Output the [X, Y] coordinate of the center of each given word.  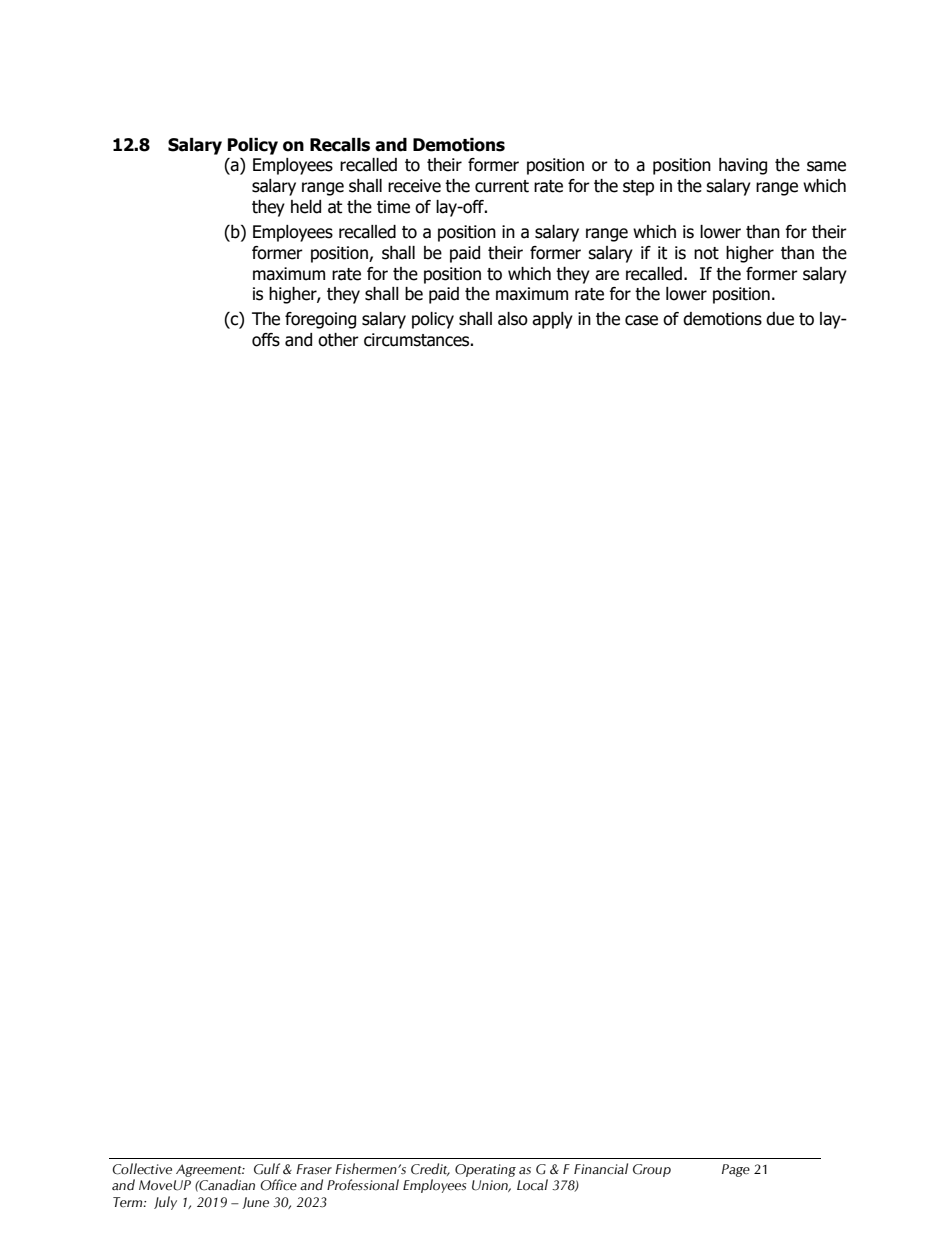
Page [736, 1170]
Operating [485, 1170]
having [743, 166]
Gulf [267, 1169]
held [306, 207]
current [502, 186]
